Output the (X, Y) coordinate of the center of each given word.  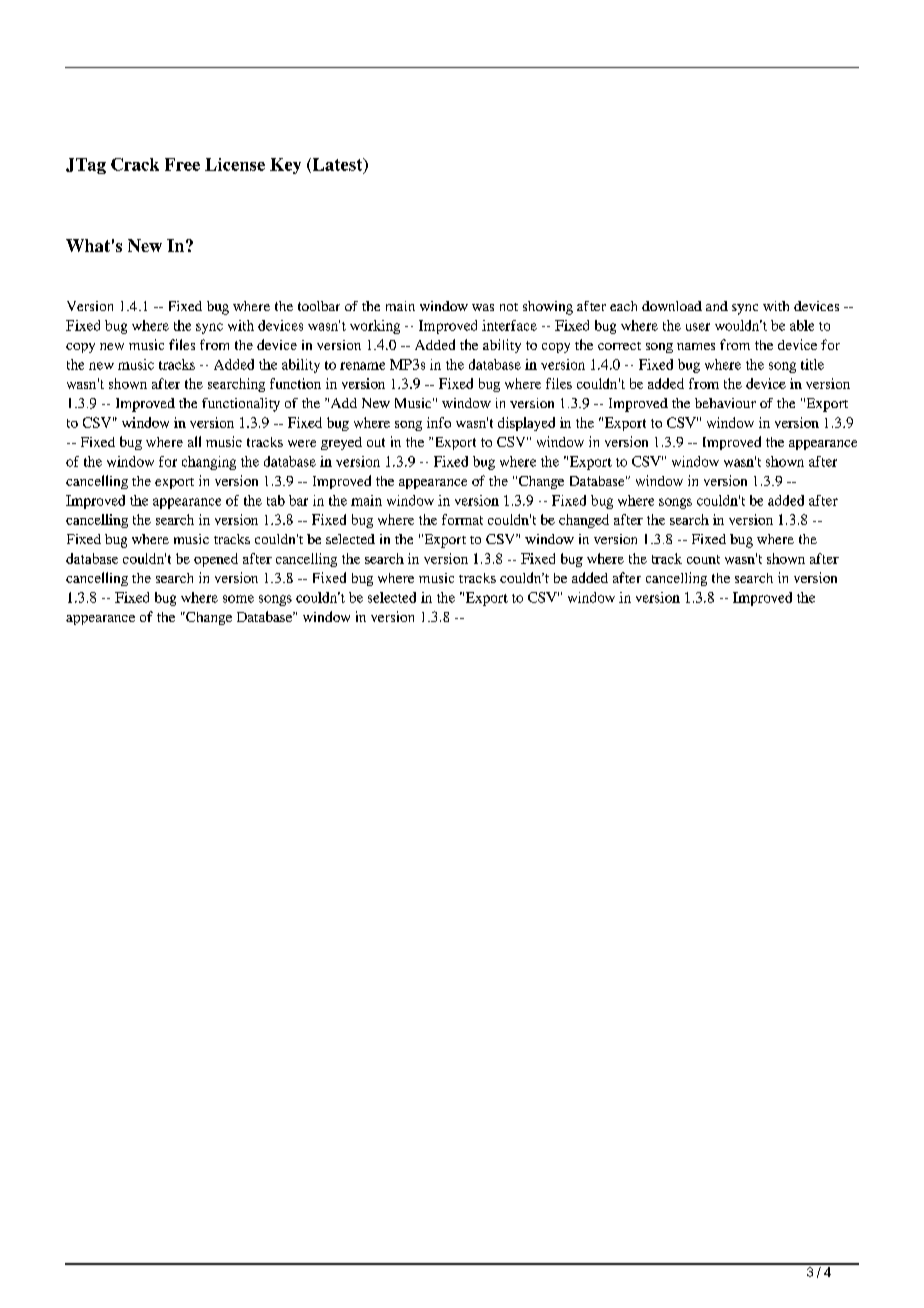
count (703, 559)
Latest (337, 165)
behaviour (725, 403)
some (238, 599)
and (717, 306)
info (439, 422)
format (462, 519)
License (235, 164)
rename (362, 366)
